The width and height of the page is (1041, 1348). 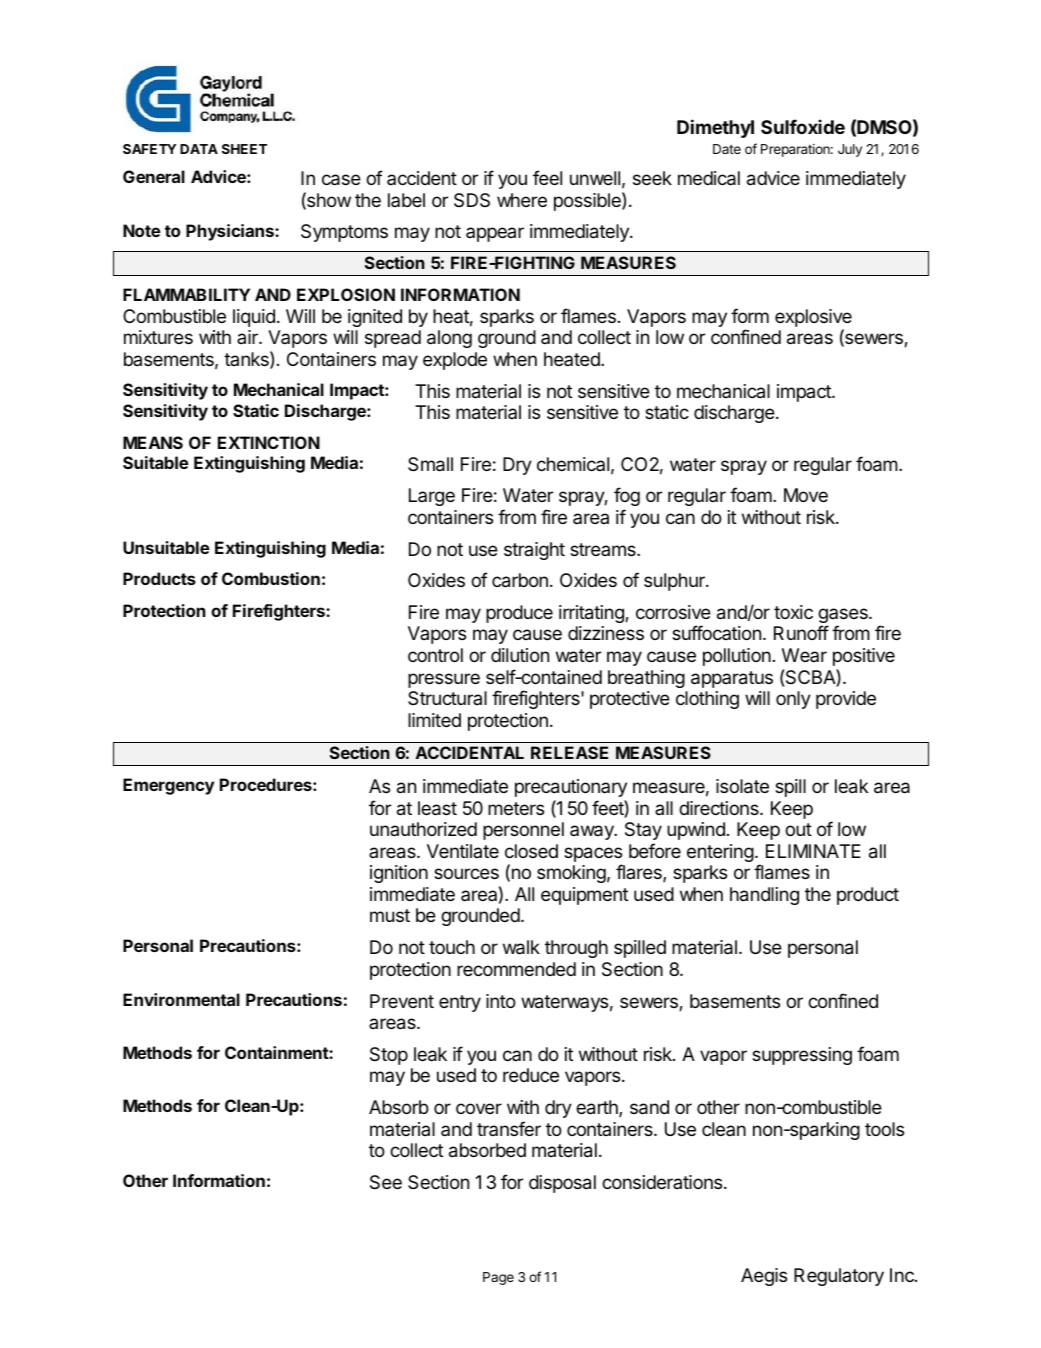 I want to click on Aegis, so click(x=764, y=1277).
